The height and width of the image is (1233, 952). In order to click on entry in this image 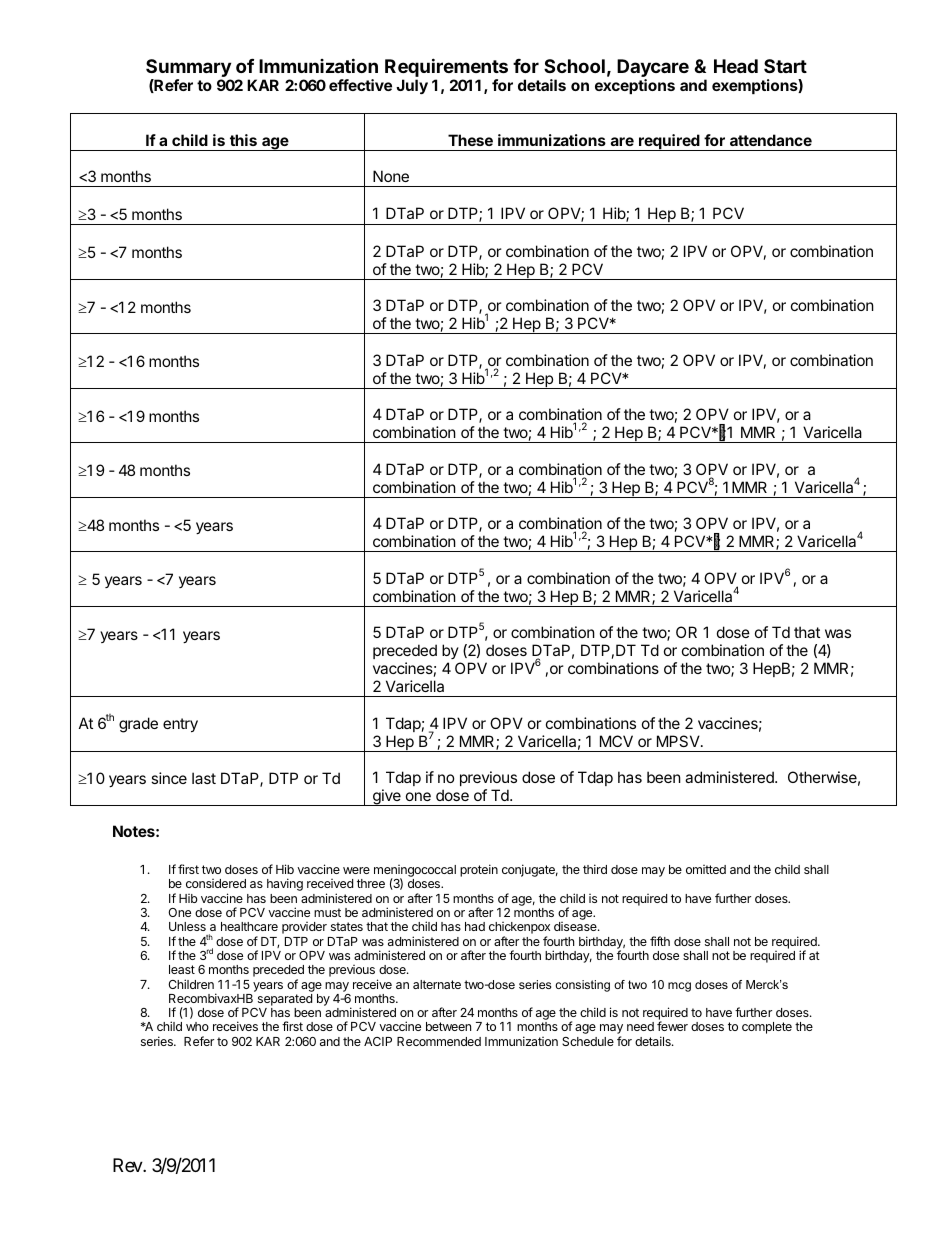, I will do `click(180, 725)`.
